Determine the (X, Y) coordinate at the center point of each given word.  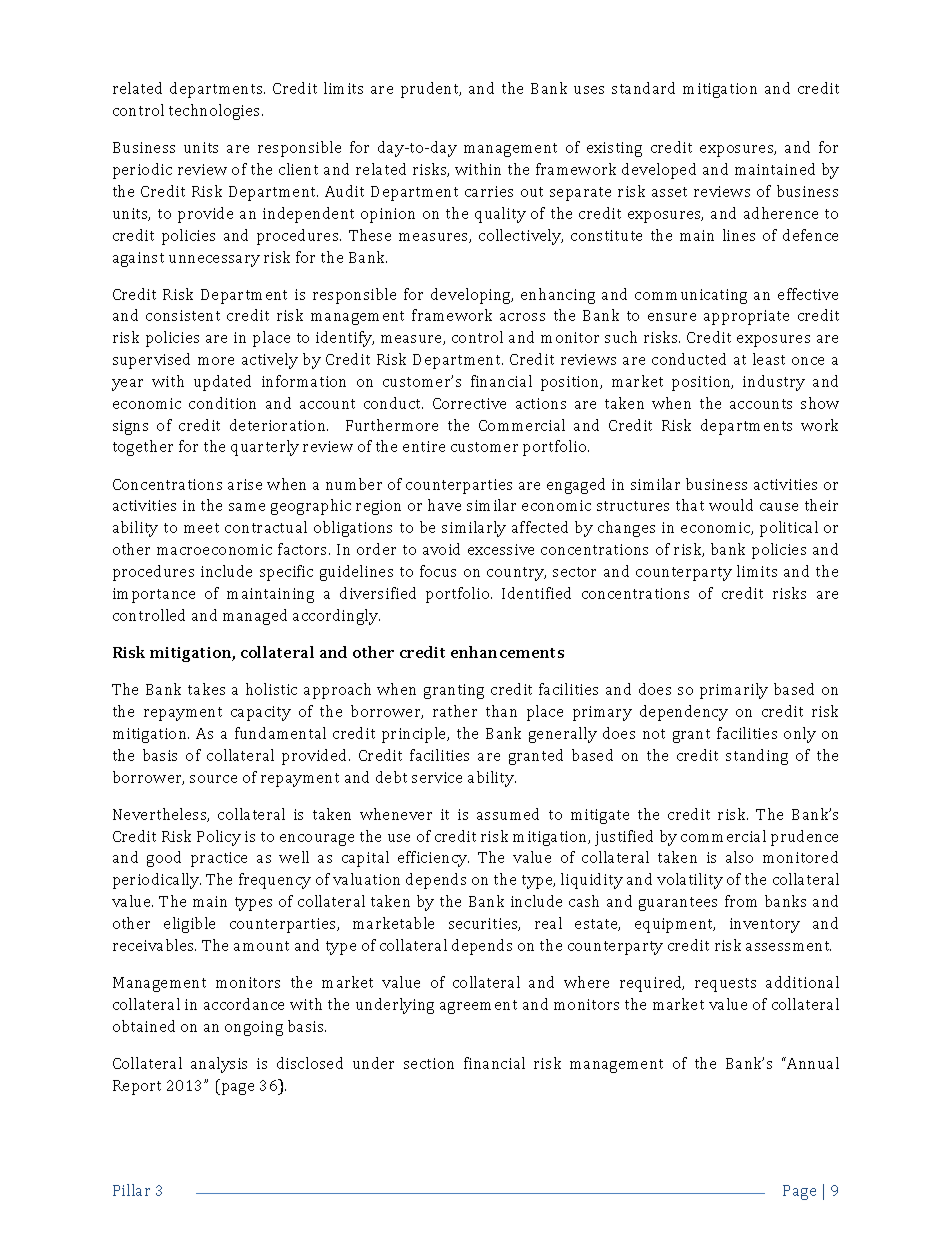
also (739, 857)
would (731, 505)
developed (659, 171)
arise (245, 484)
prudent (431, 90)
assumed (508, 814)
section (429, 1063)
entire (424, 446)
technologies (216, 112)
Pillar (131, 1190)
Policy (219, 838)
